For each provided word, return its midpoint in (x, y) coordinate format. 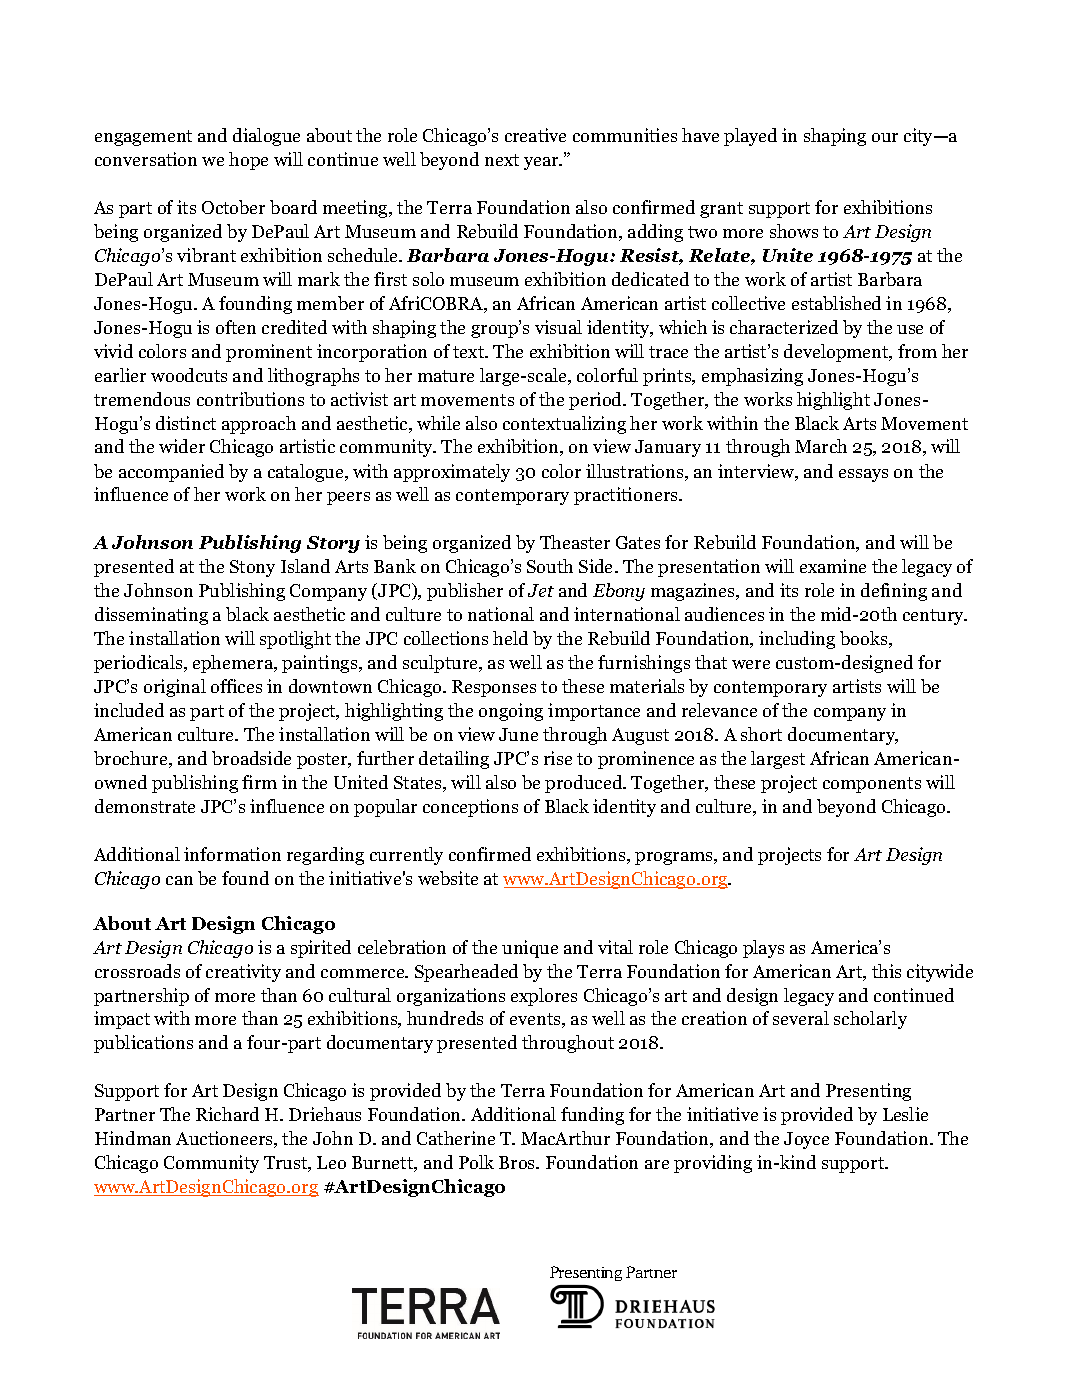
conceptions (470, 808)
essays (863, 475)
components (872, 785)
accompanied (171, 473)
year (542, 163)
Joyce (806, 1140)
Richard (227, 1114)
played (750, 137)
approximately (452, 473)
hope (248, 161)
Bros (518, 1162)
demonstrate (145, 806)
